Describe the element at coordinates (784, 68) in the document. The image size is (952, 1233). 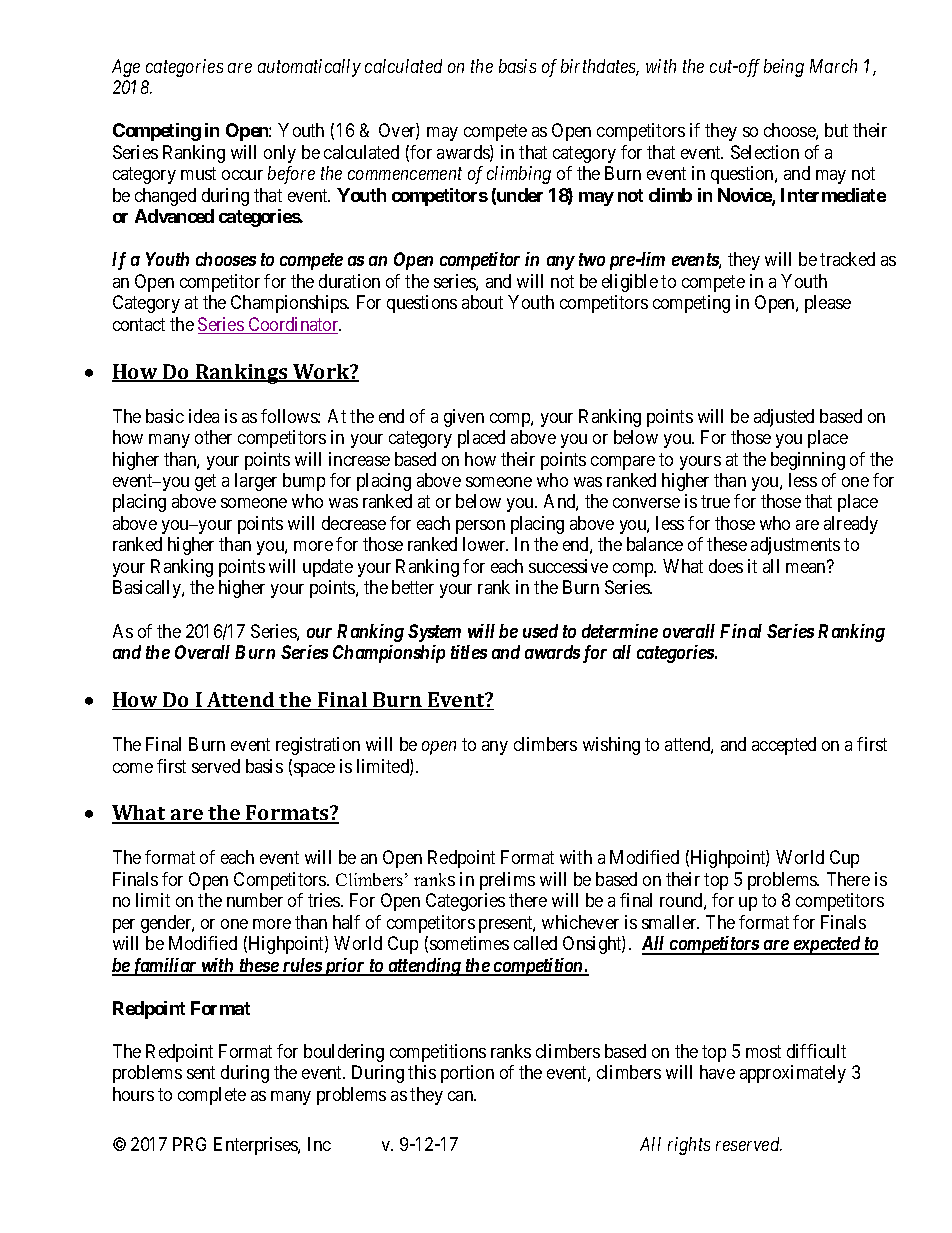
I see `being` at that location.
